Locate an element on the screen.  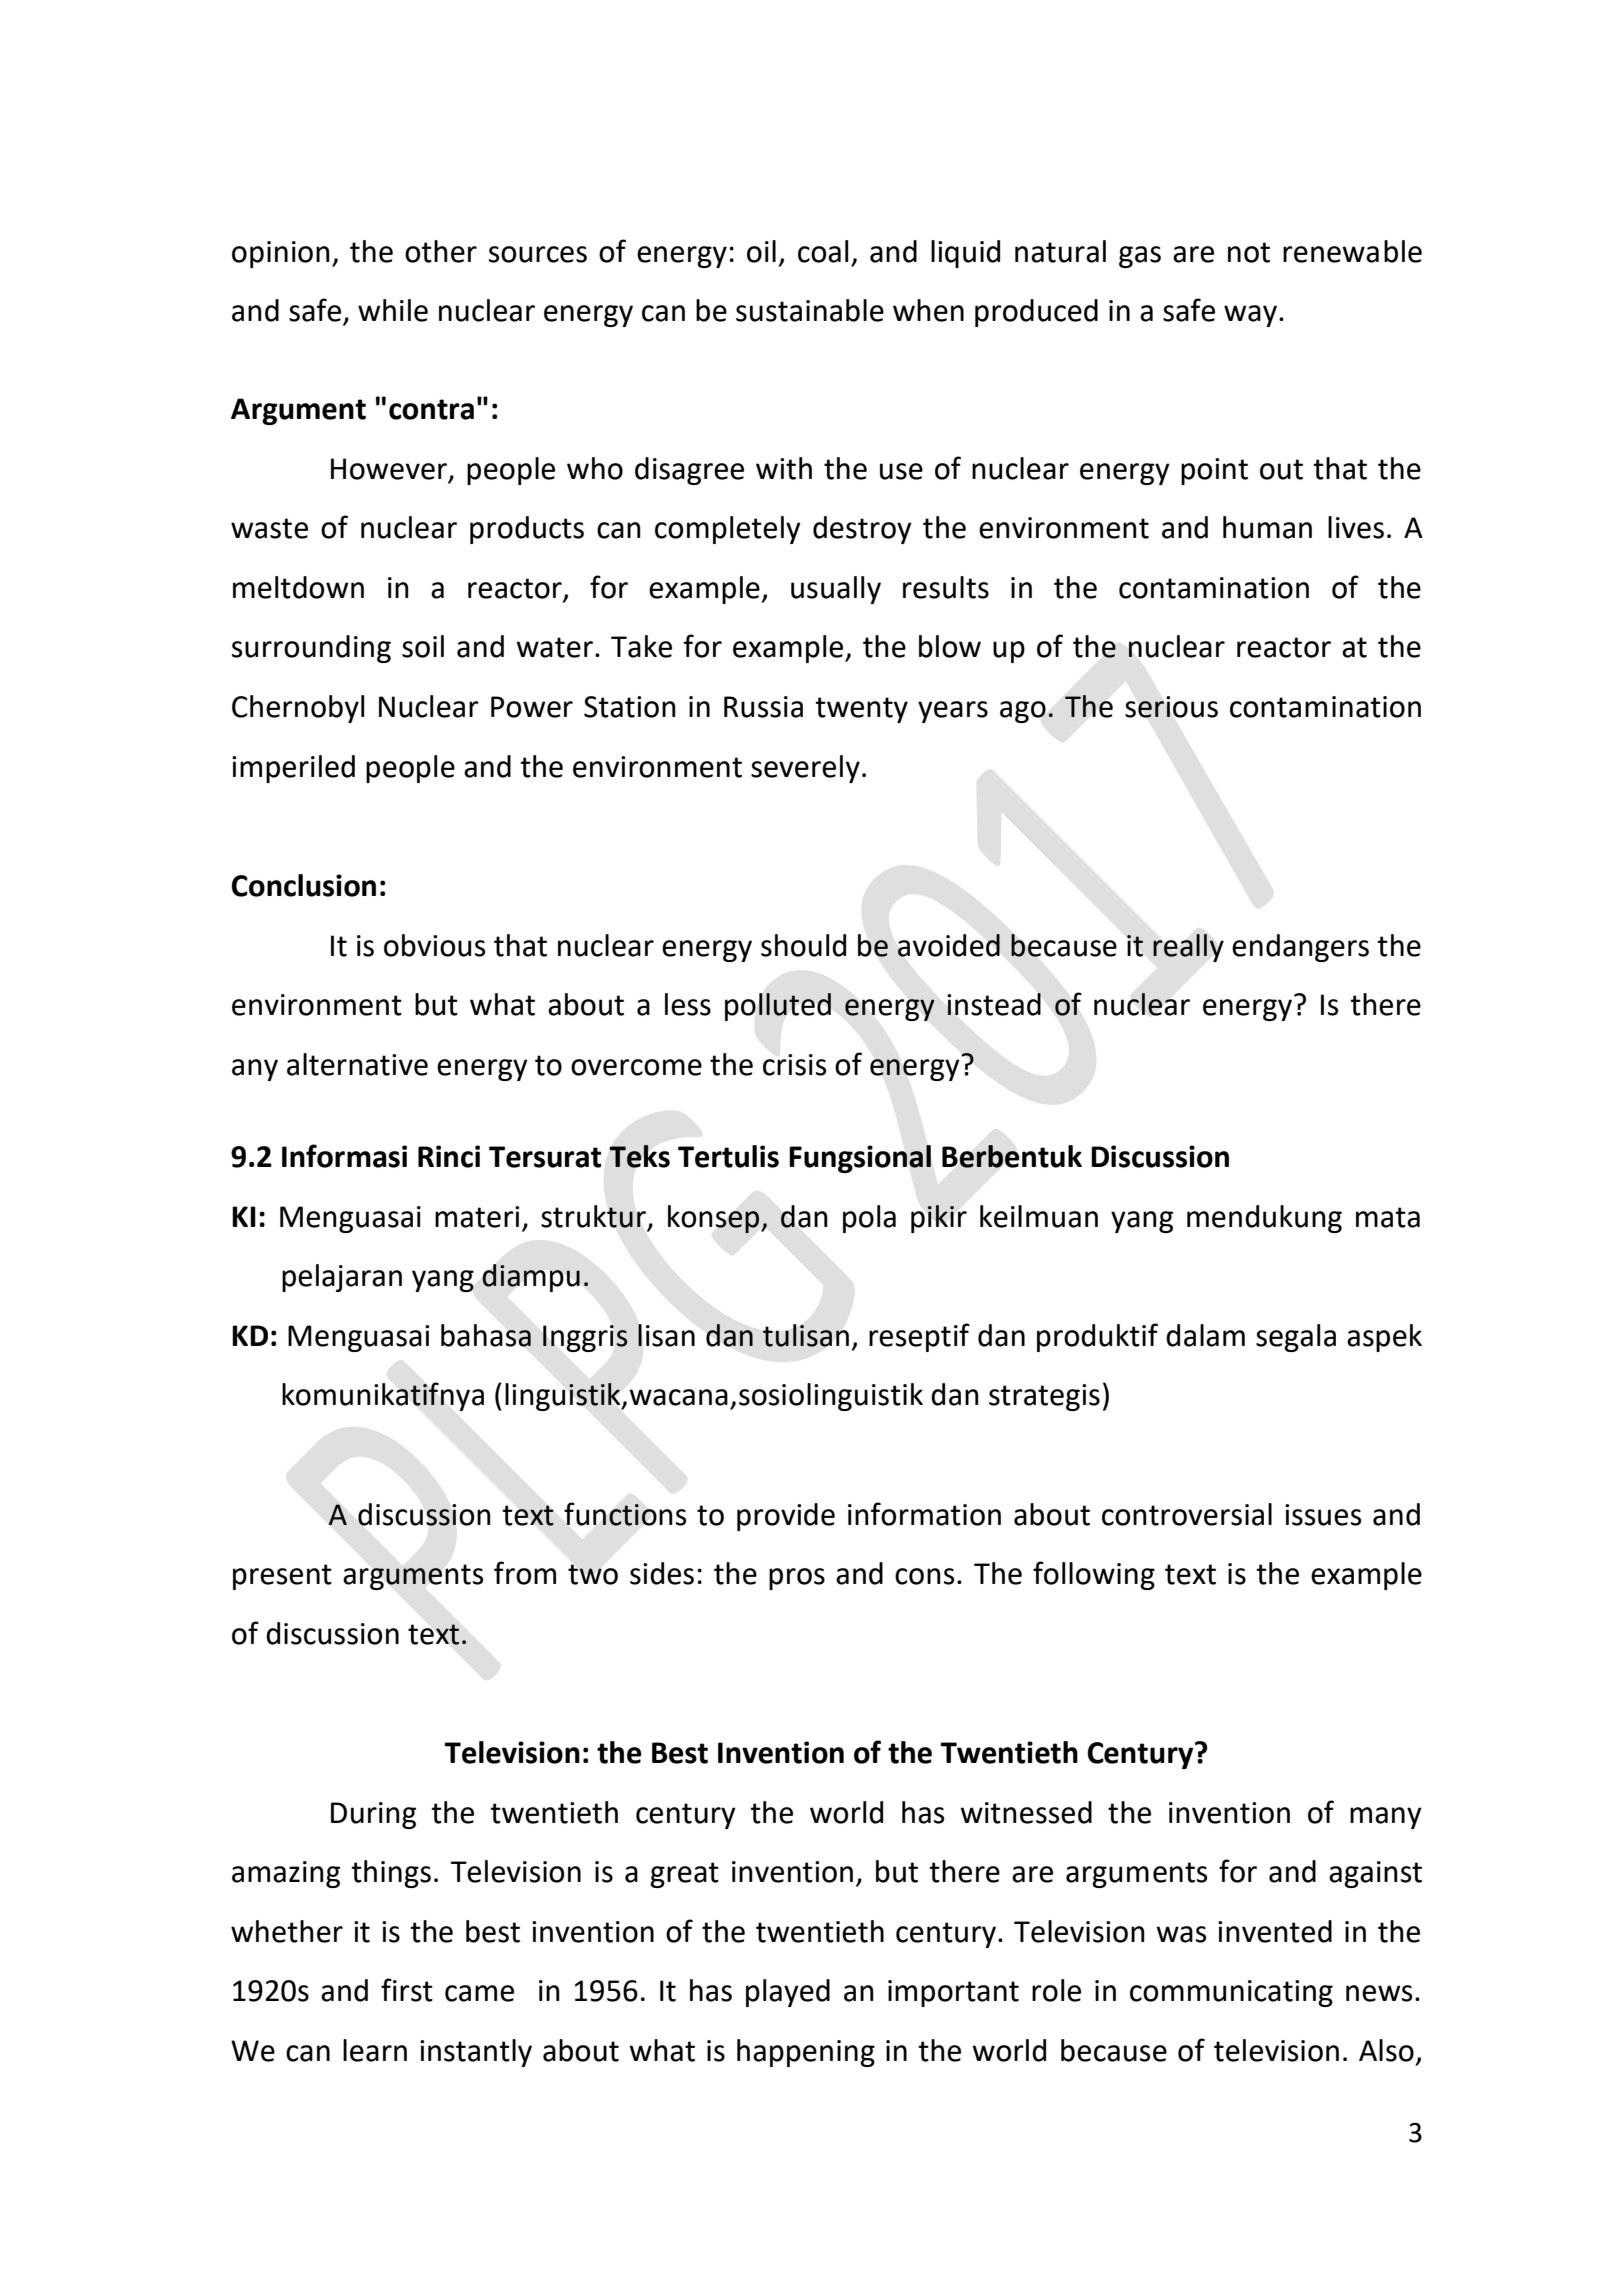
present is located at coordinates (282, 1577).
